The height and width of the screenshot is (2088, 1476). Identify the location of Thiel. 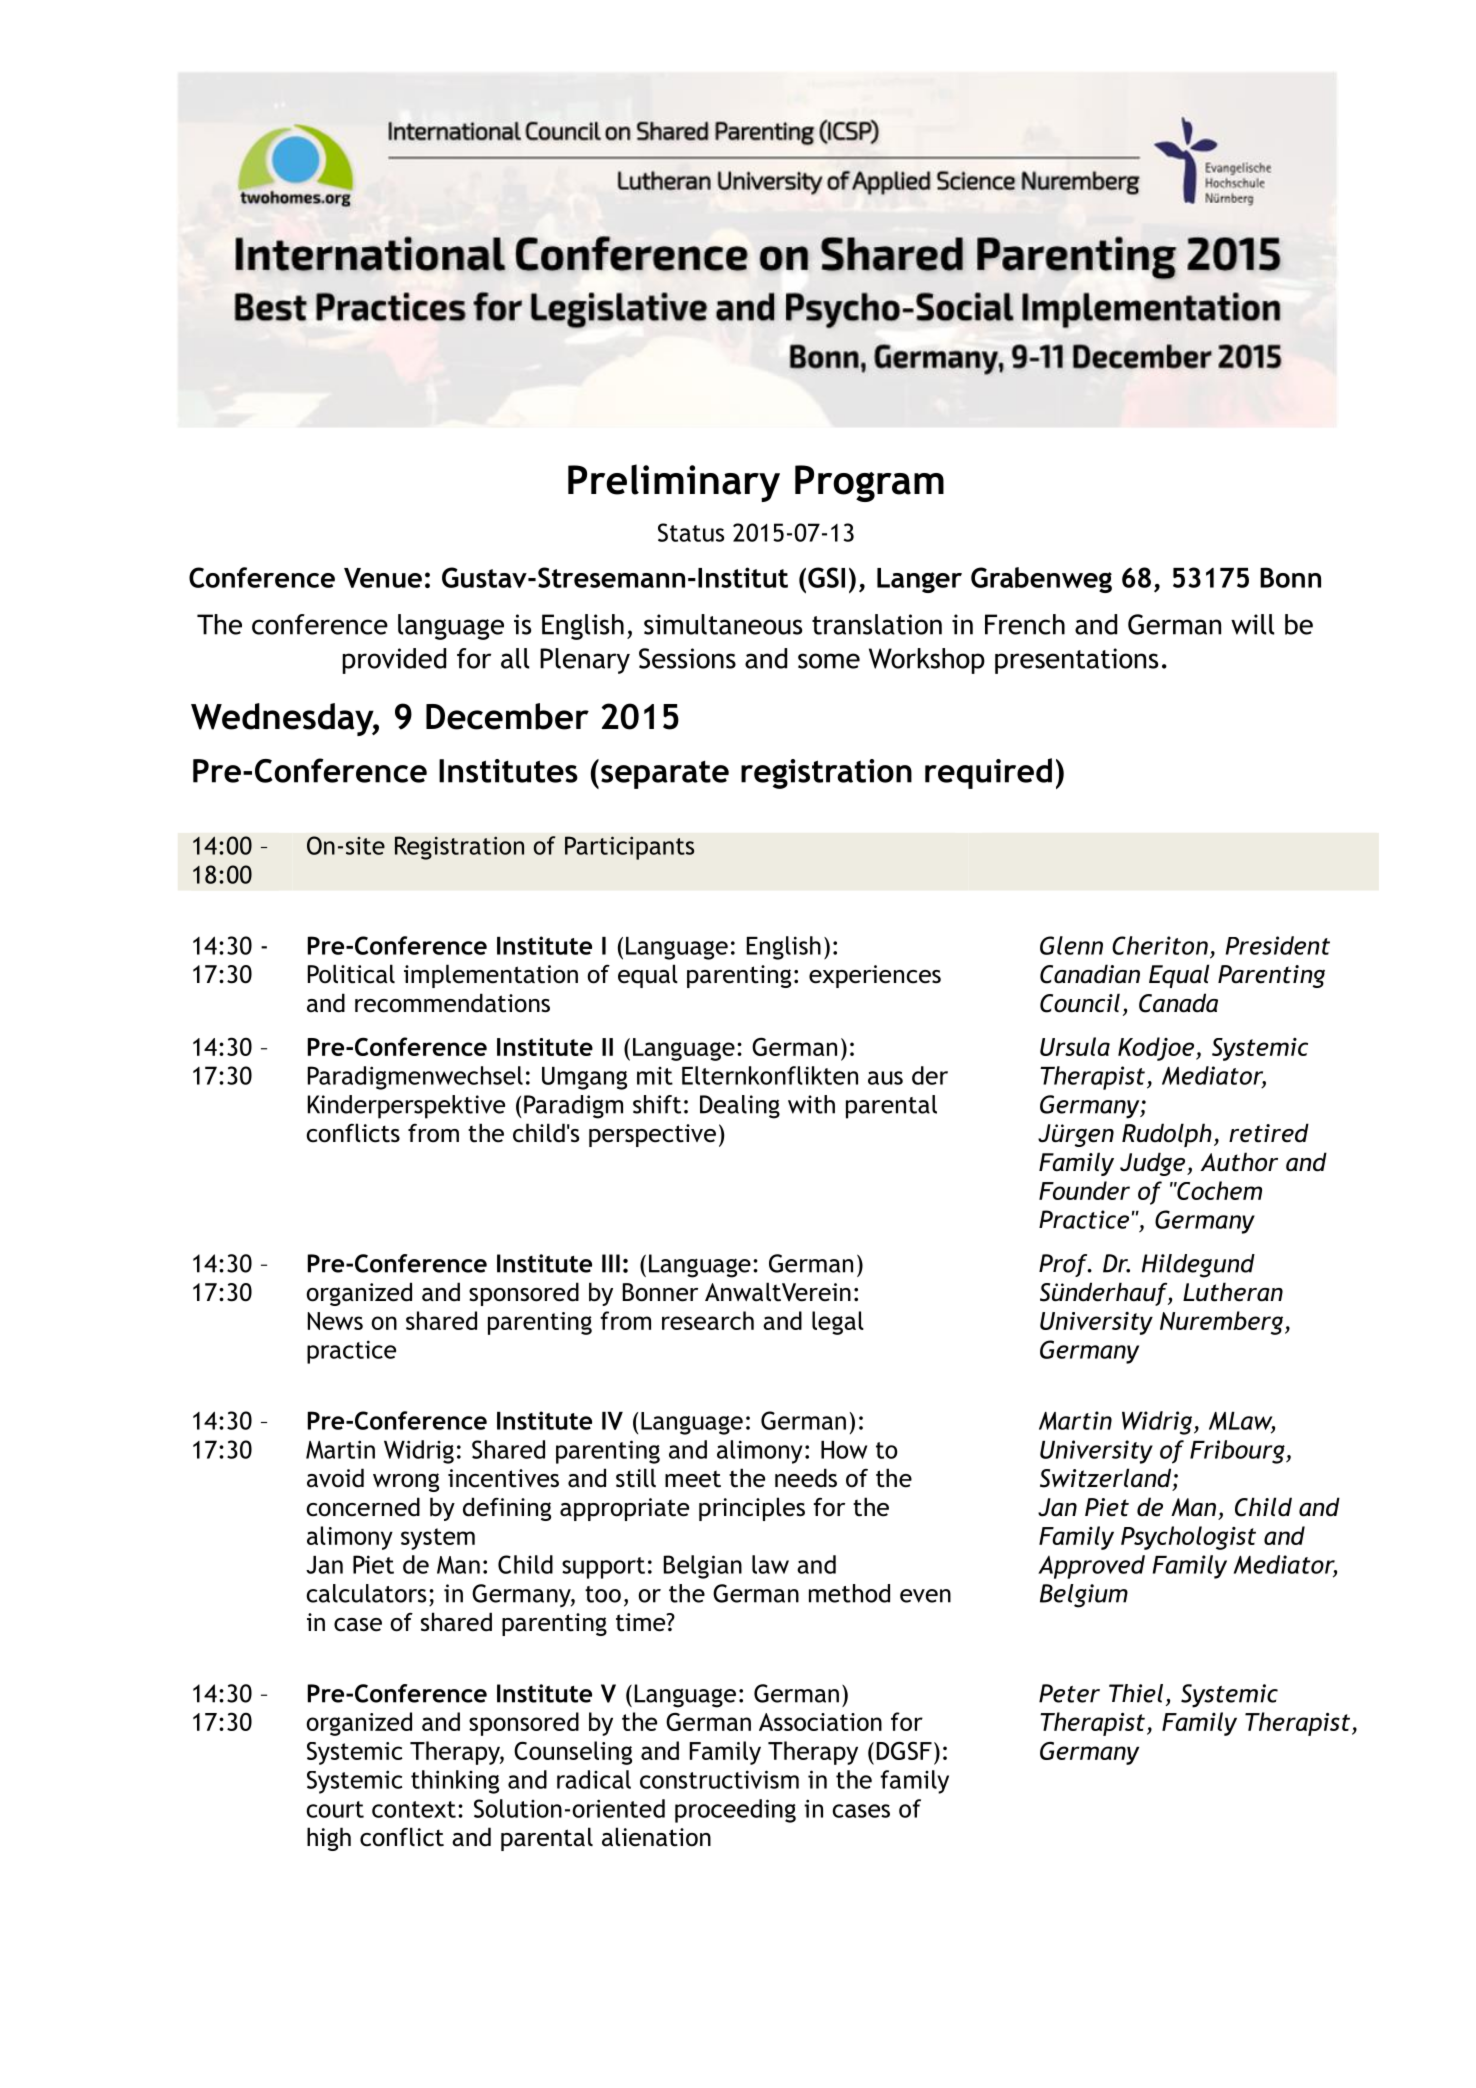
(1136, 1693).
